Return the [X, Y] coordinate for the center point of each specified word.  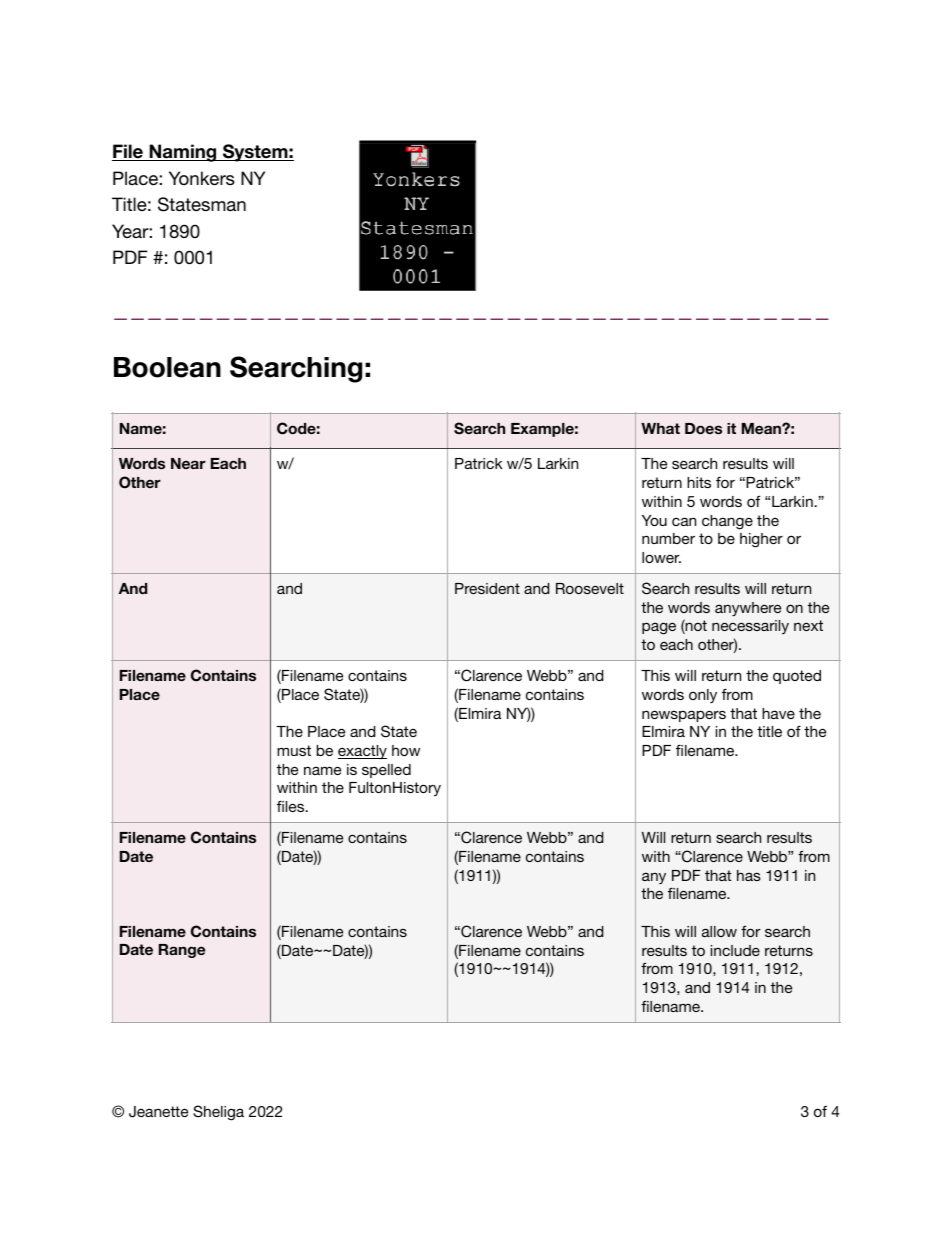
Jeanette [158, 1112]
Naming [183, 153]
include [735, 950]
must [294, 750]
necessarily [750, 627]
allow [719, 931]
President [487, 588]
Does [703, 428]
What [660, 428]
